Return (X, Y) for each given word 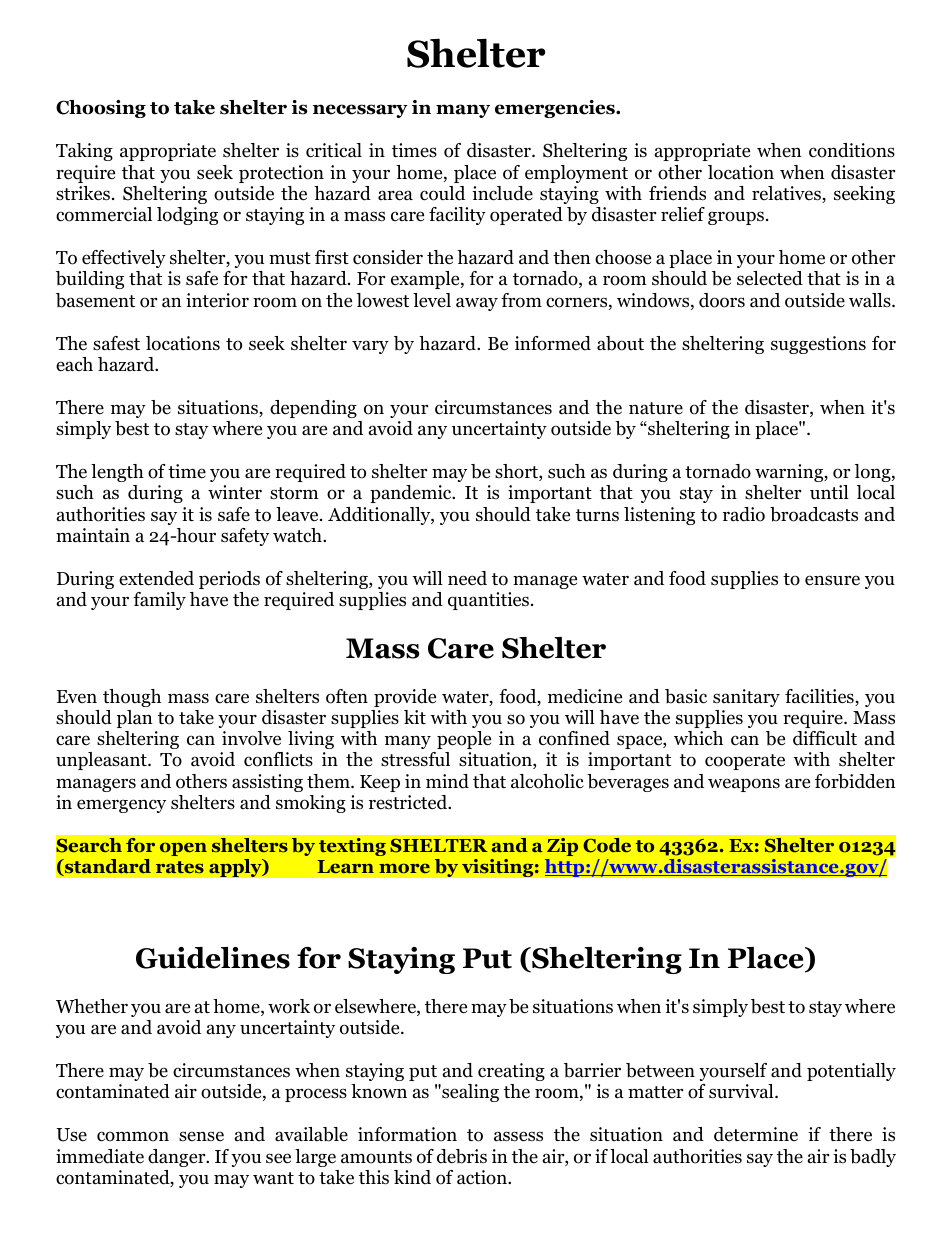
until (829, 492)
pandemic (412, 494)
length (117, 473)
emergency (121, 806)
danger (178, 1158)
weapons (744, 785)
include (502, 193)
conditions (852, 150)
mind (447, 781)
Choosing (101, 109)
